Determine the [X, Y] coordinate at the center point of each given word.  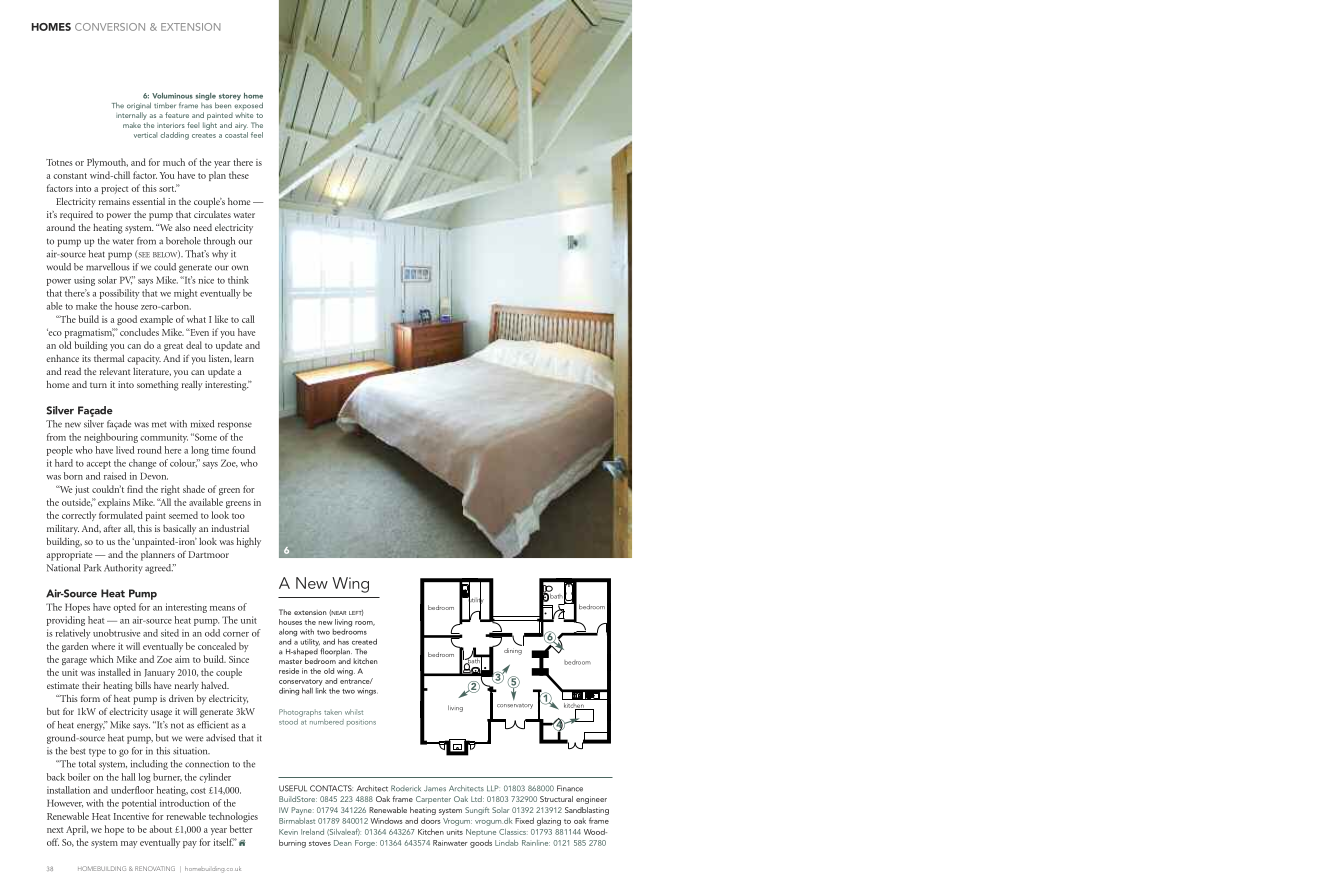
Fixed [524, 821]
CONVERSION [110, 27]
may [129, 844]
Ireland [312, 832]
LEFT [356, 613]
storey [230, 97]
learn [244, 358]
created [364, 642]
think [238, 280]
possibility [120, 294]
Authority [123, 569]
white [244, 115]
